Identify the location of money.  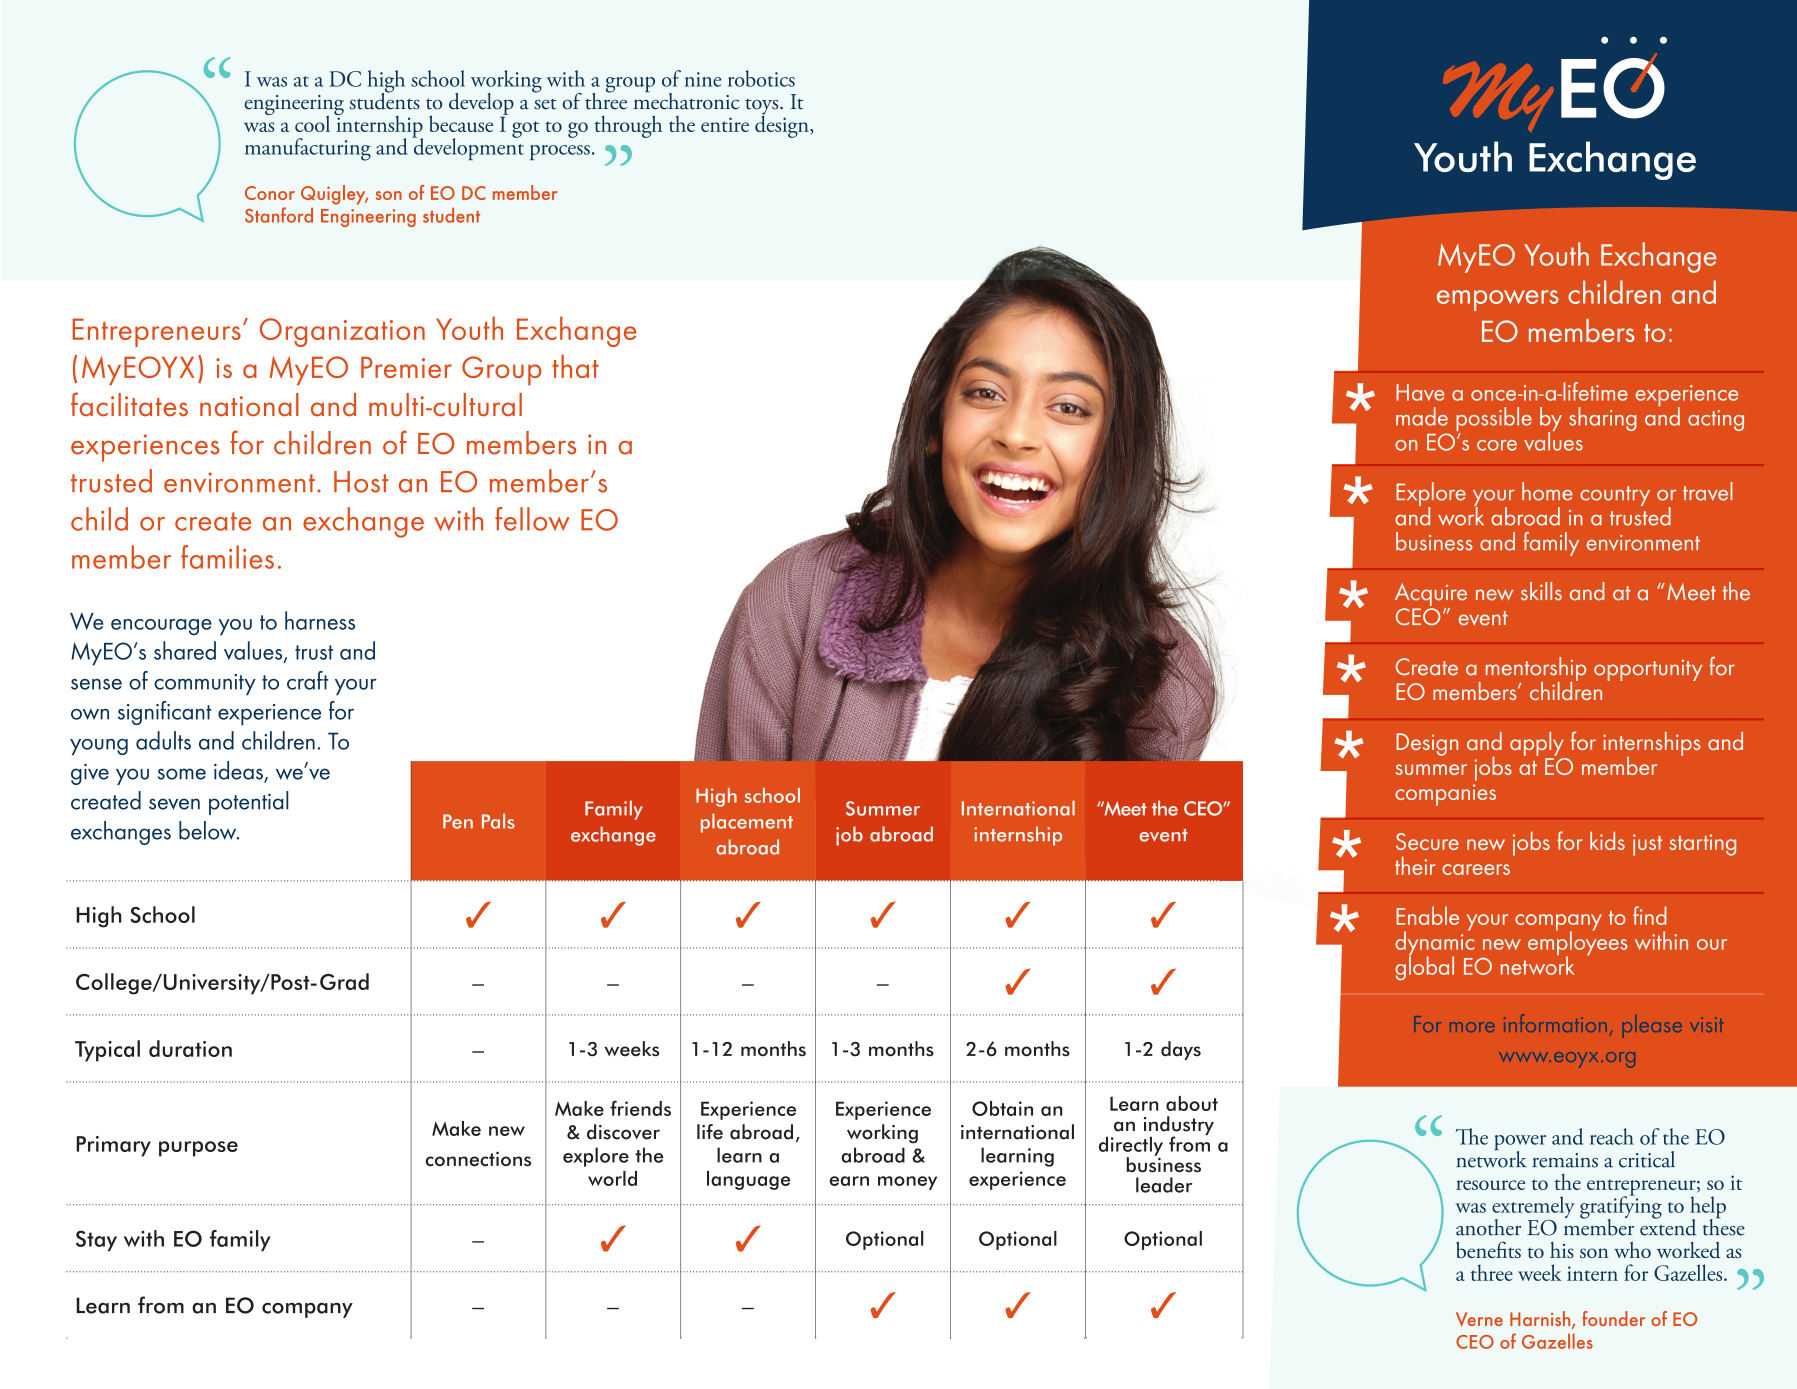
(907, 1183).
